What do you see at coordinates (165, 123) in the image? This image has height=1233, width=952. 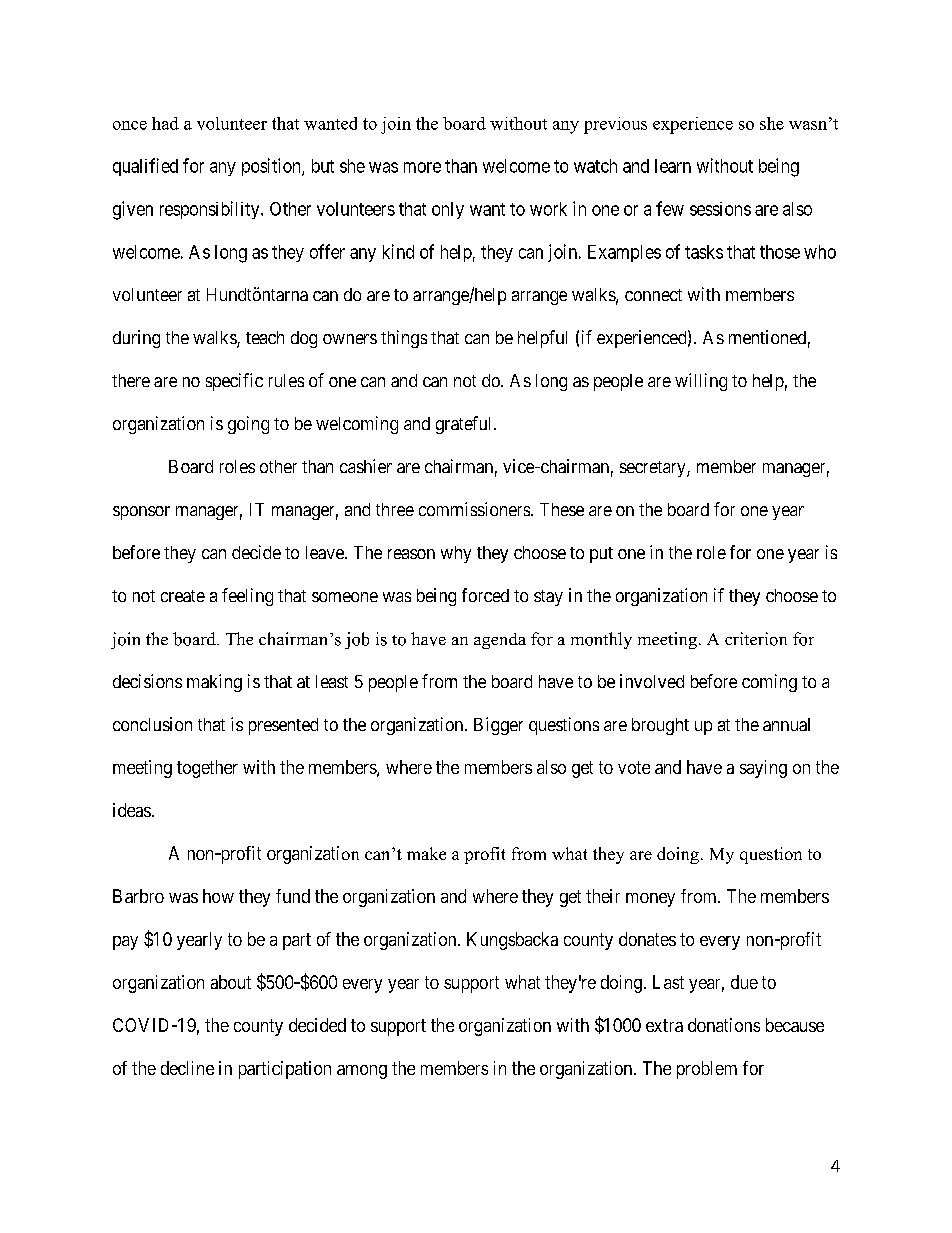 I see `had` at bounding box center [165, 123].
